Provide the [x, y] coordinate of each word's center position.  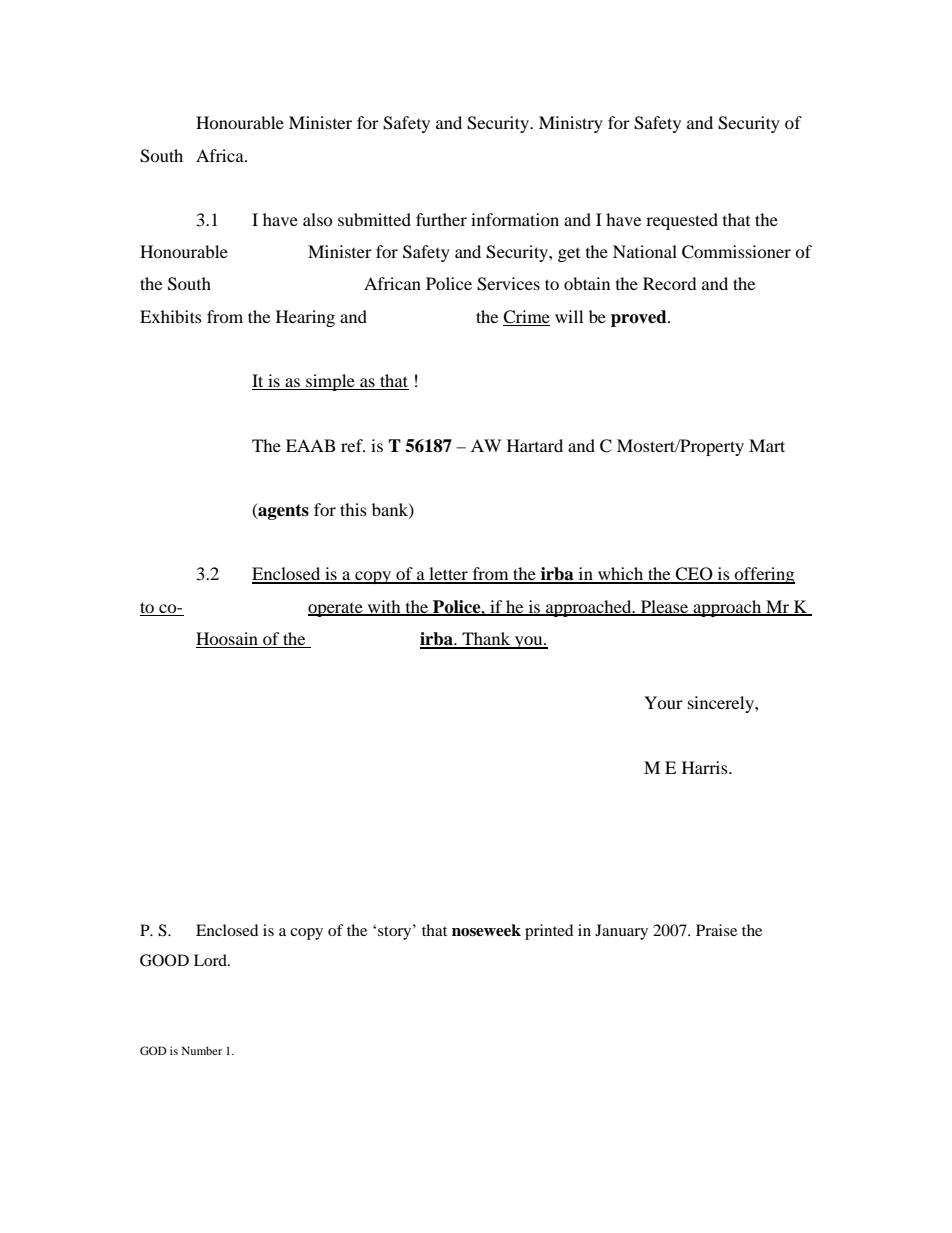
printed [549, 932]
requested [682, 221]
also [317, 219]
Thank [486, 640]
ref [353, 445]
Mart [767, 445]
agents [282, 511]
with [384, 607]
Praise [716, 930]
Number [202, 1050]
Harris [706, 767]
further [441, 219]
